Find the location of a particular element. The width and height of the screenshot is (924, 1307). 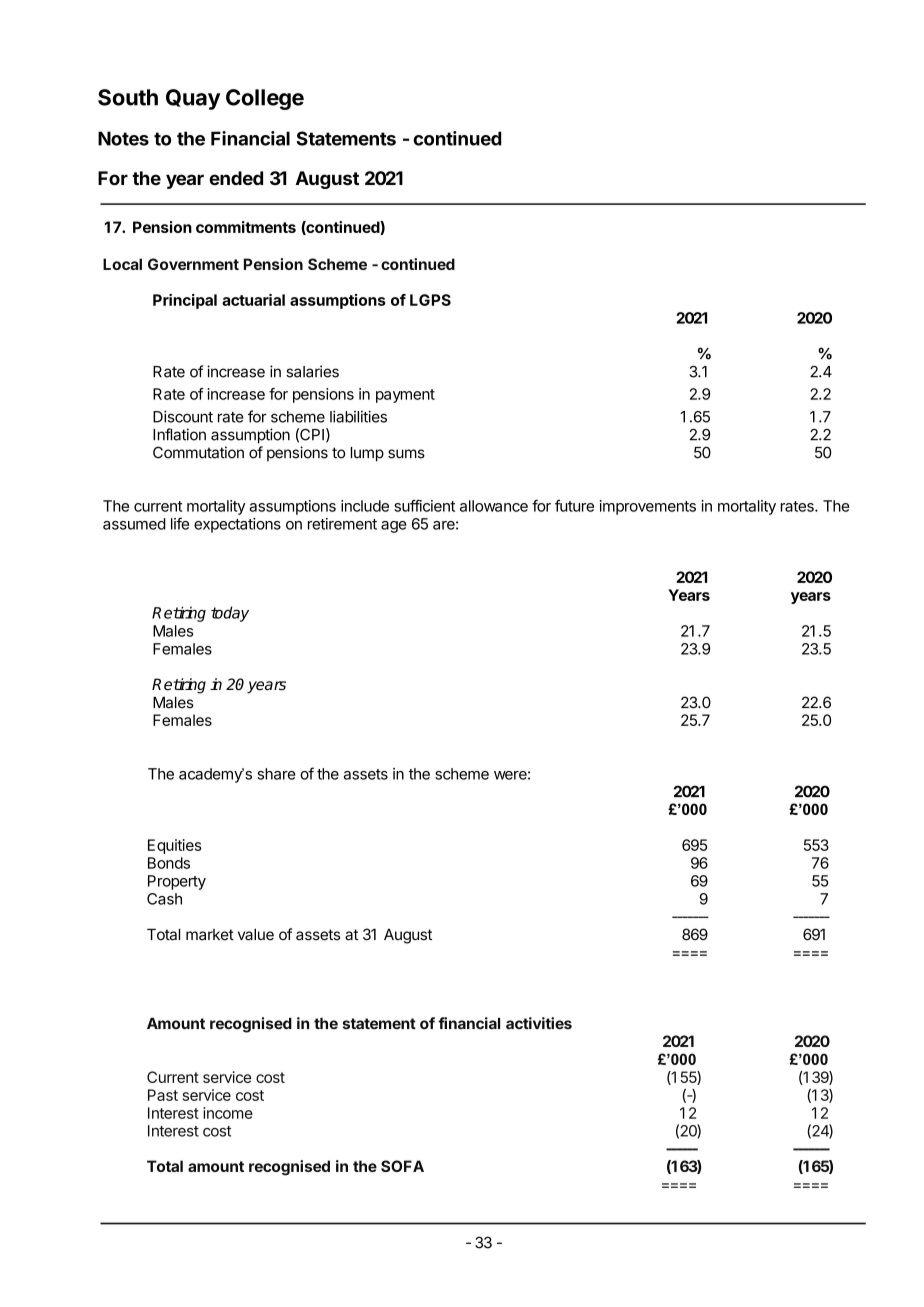

Past is located at coordinates (163, 1095).
